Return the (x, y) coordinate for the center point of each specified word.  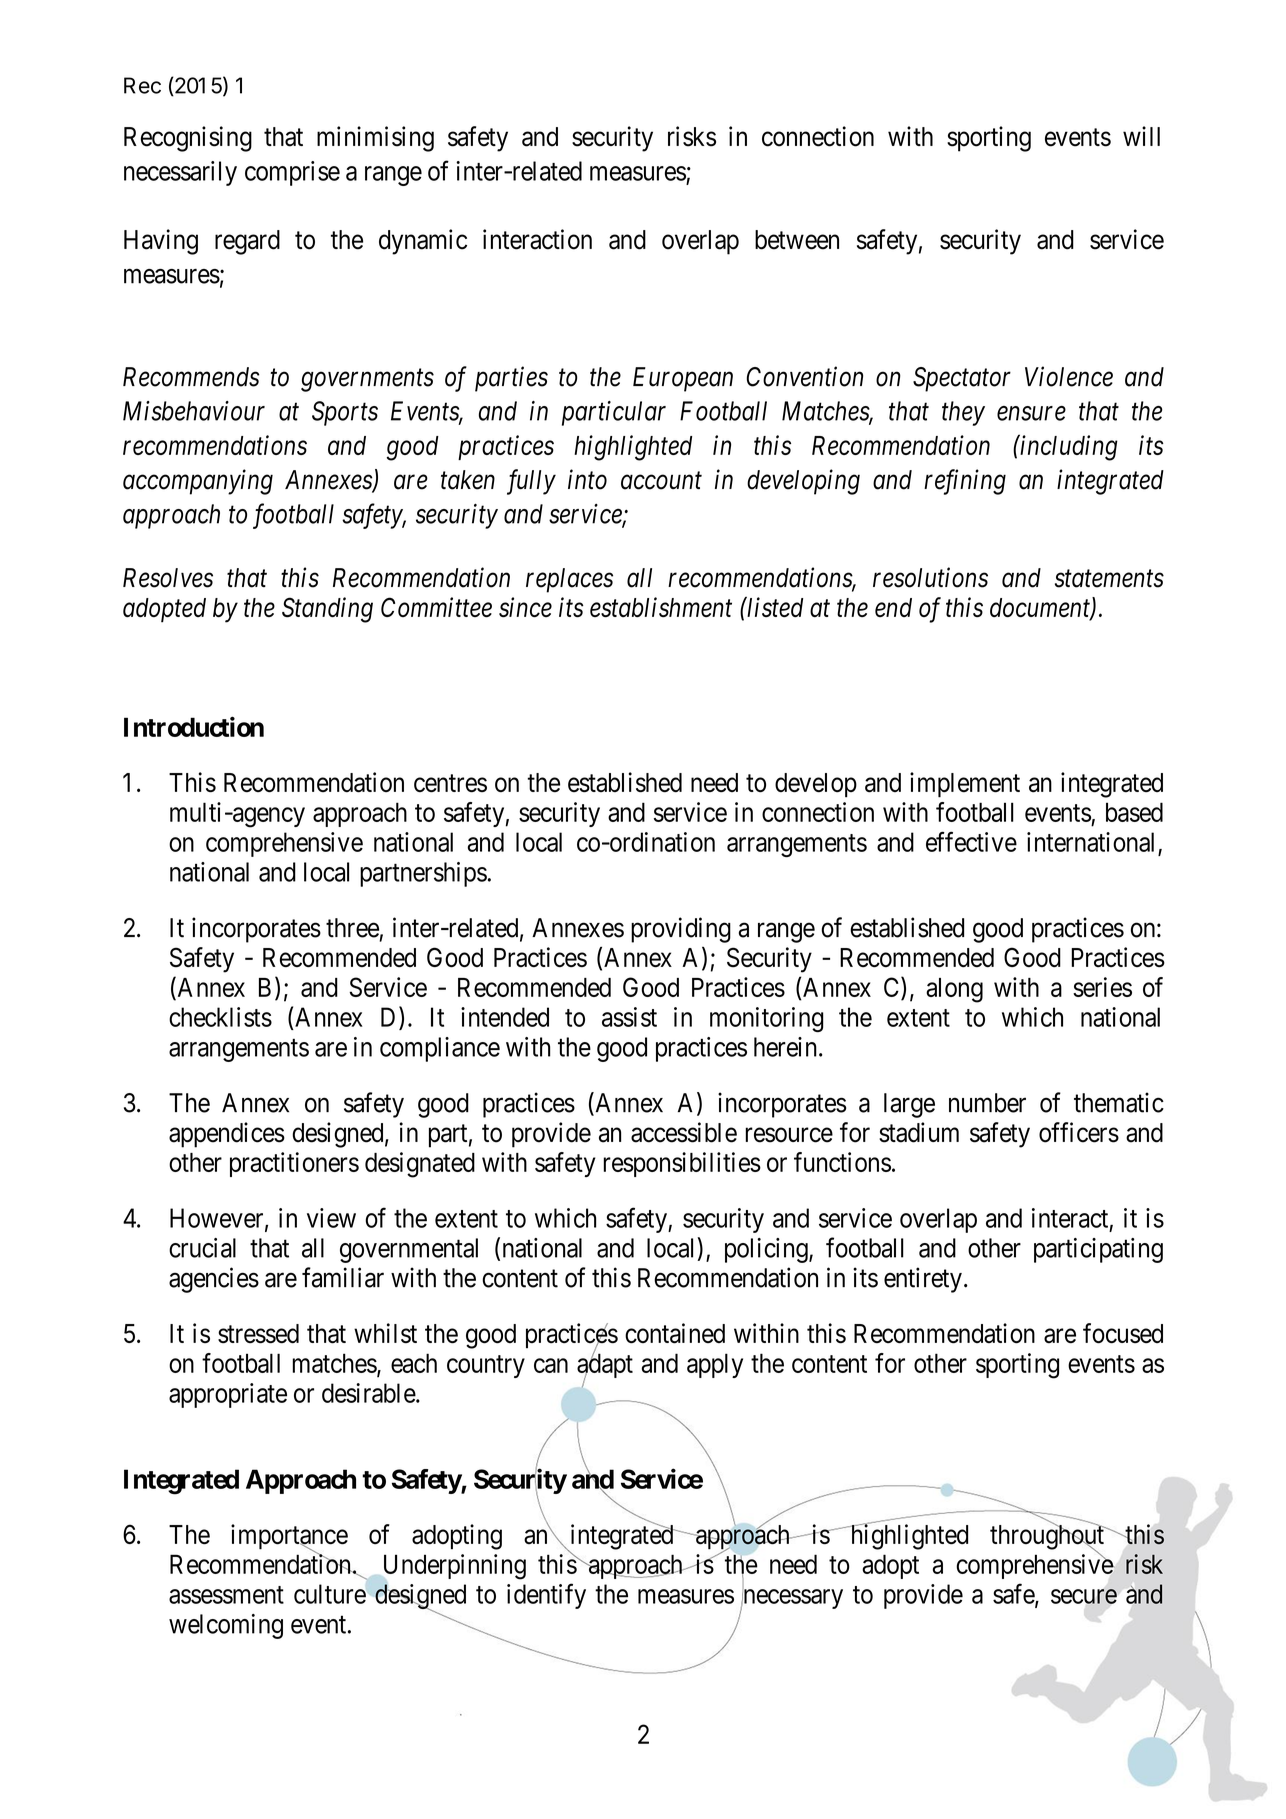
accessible (684, 1132)
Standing (327, 610)
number (987, 1103)
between (797, 240)
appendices (227, 1135)
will (1141, 136)
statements (1109, 579)
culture (330, 1594)
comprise (292, 173)
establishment (661, 607)
